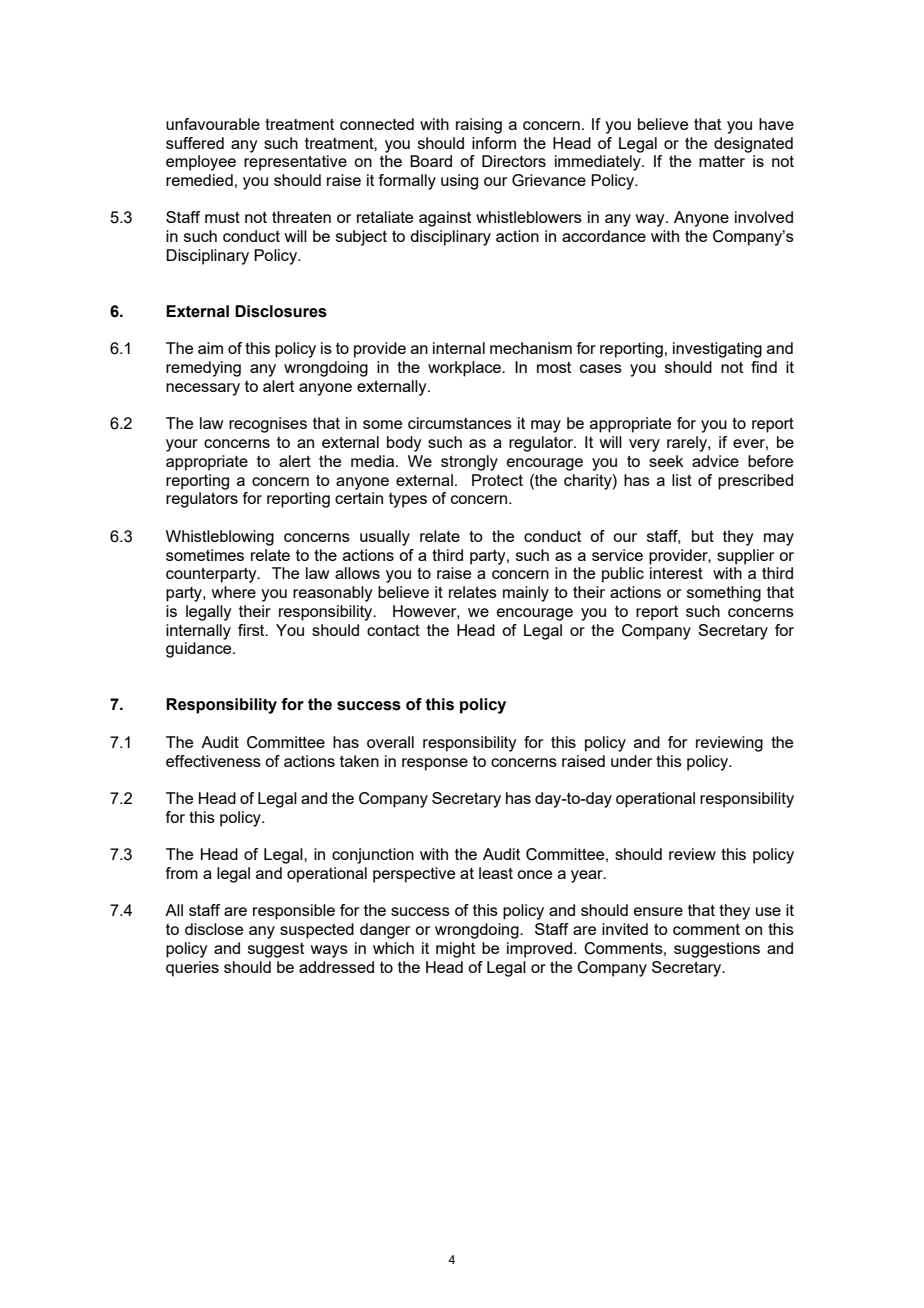 The width and height of the page is (924, 1308). Describe the element at coordinates (688, 444) in the page. I see `rarely` at that location.
